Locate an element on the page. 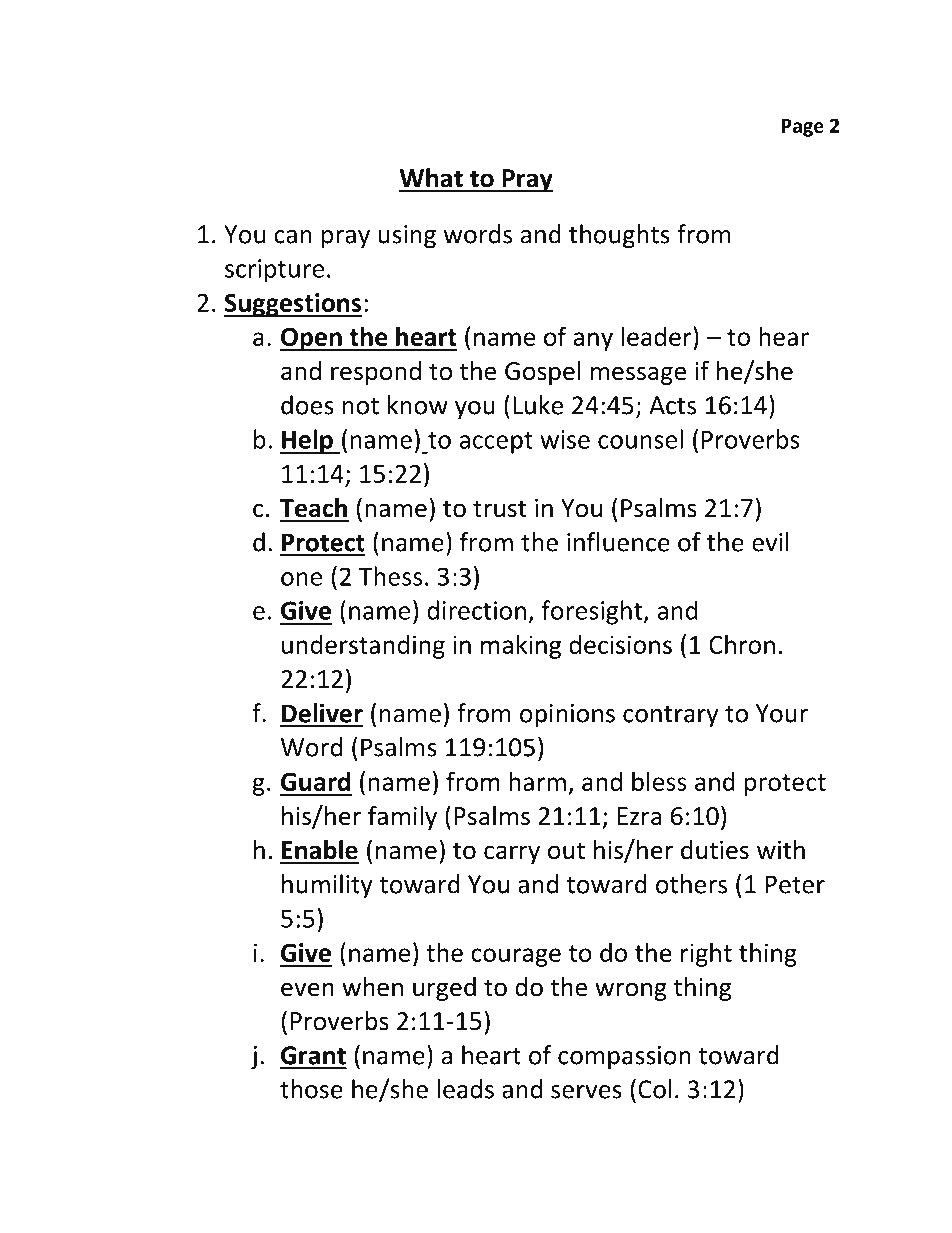 The image size is (952, 1233). can is located at coordinates (293, 237).
